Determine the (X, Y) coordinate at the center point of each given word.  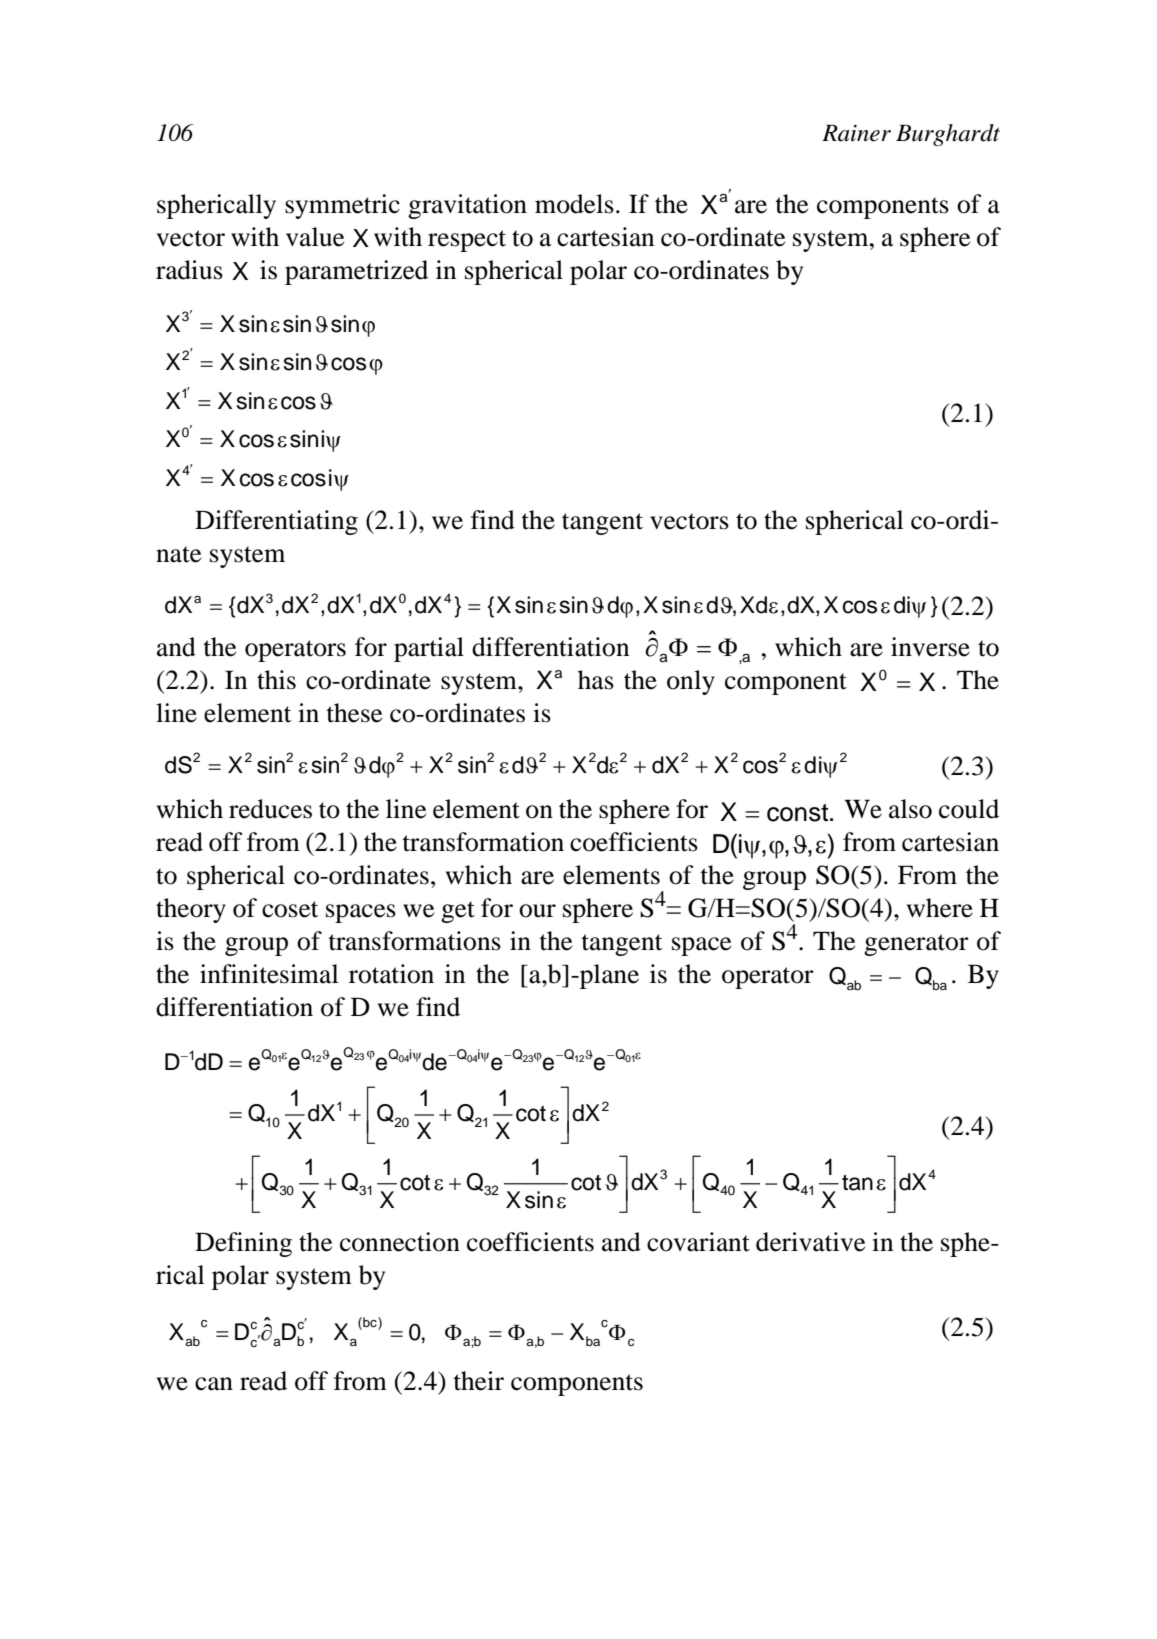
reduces (270, 809)
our (537, 911)
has (596, 680)
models (574, 204)
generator (916, 945)
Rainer (856, 133)
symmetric (342, 206)
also (910, 809)
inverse (930, 647)
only (691, 682)
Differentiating (276, 522)
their (478, 1381)
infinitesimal (269, 974)
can (214, 1384)
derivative (810, 1242)
